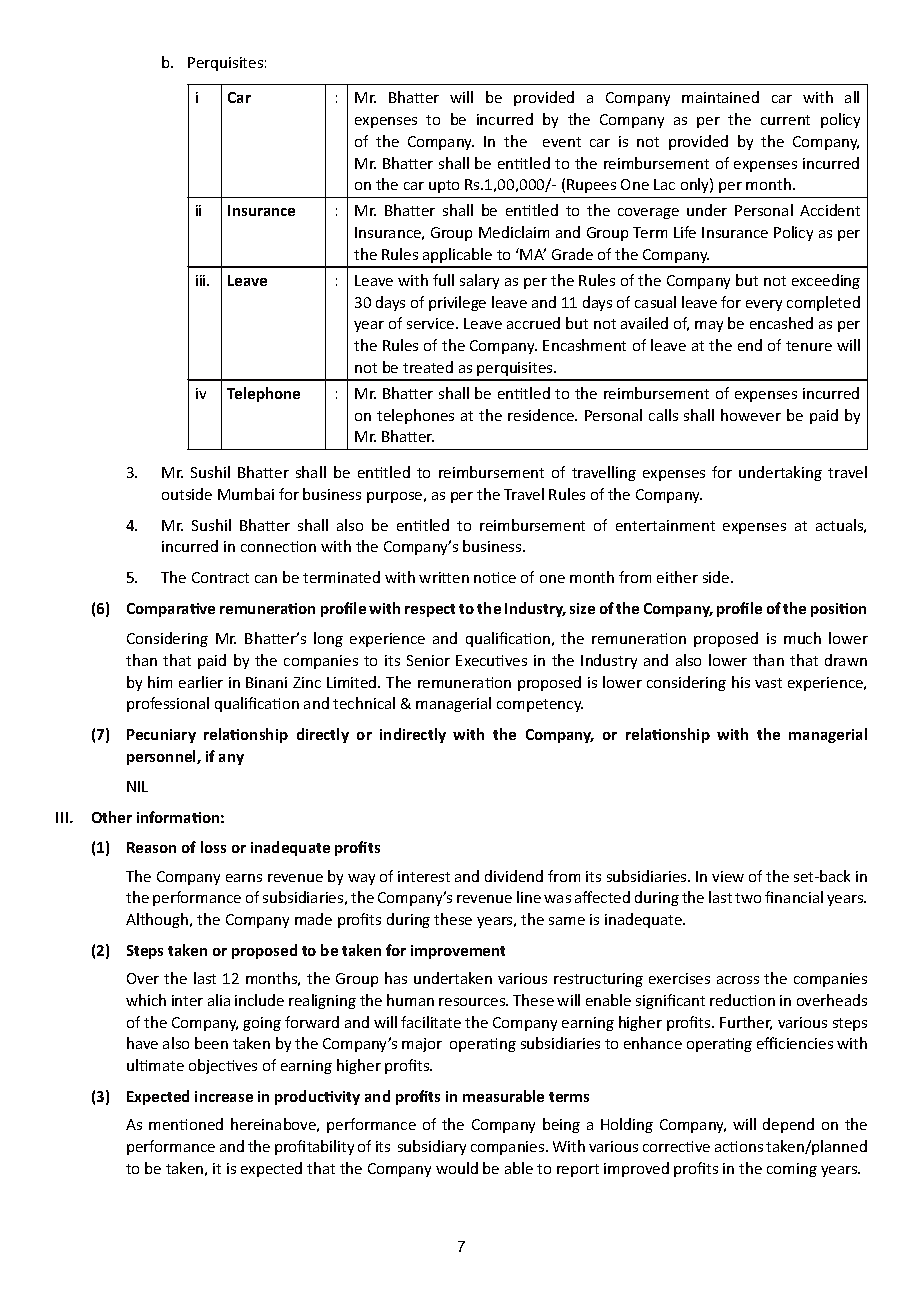 This document has height=1308, width=924. What do you see at coordinates (802, 638) in the document?
I see `much` at bounding box center [802, 638].
